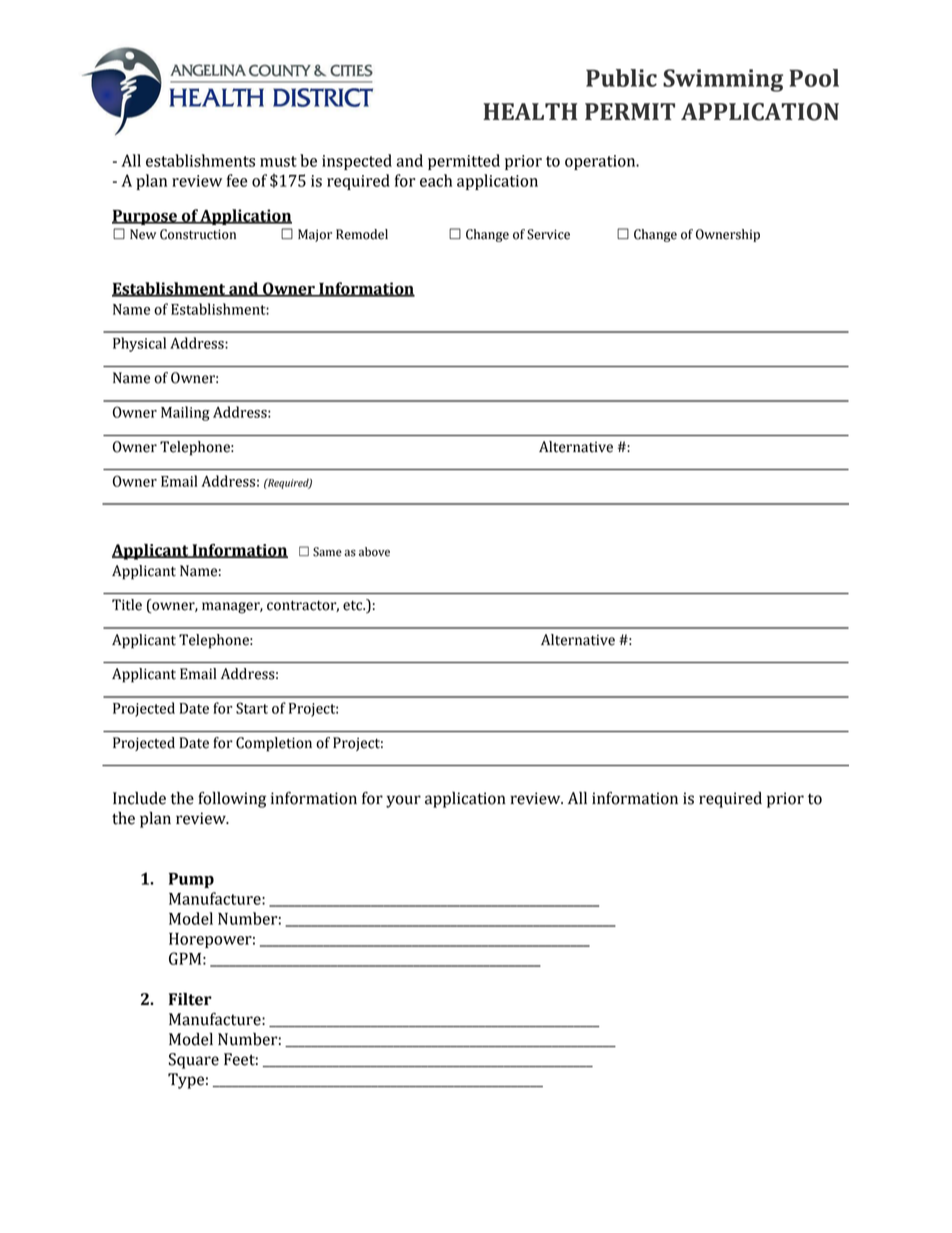 The height and width of the screenshot is (1233, 952). What do you see at coordinates (232, 800) in the screenshot?
I see `following` at bounding box center [232, 800].
